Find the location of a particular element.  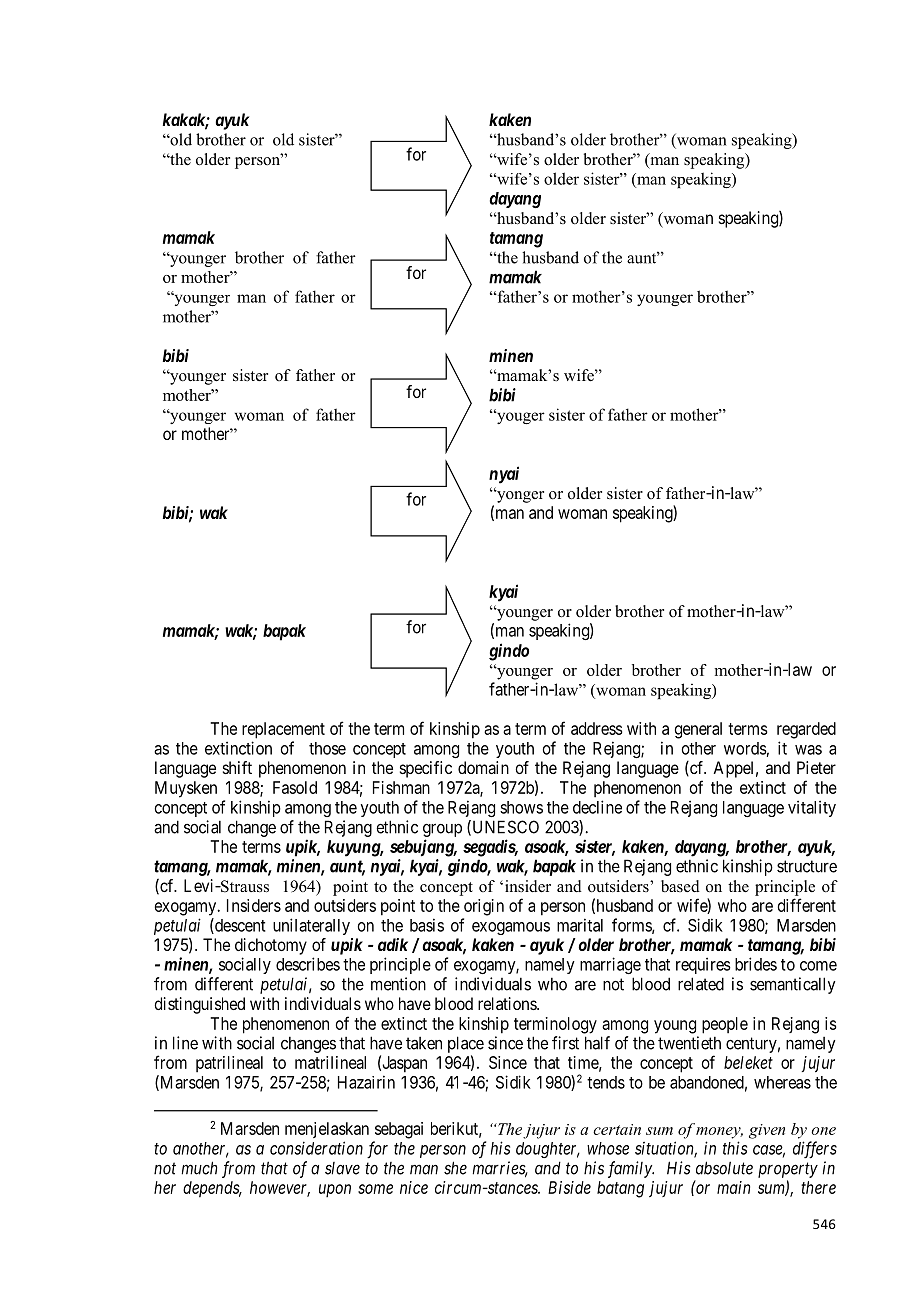

address is located at coordinates (597, 728).
